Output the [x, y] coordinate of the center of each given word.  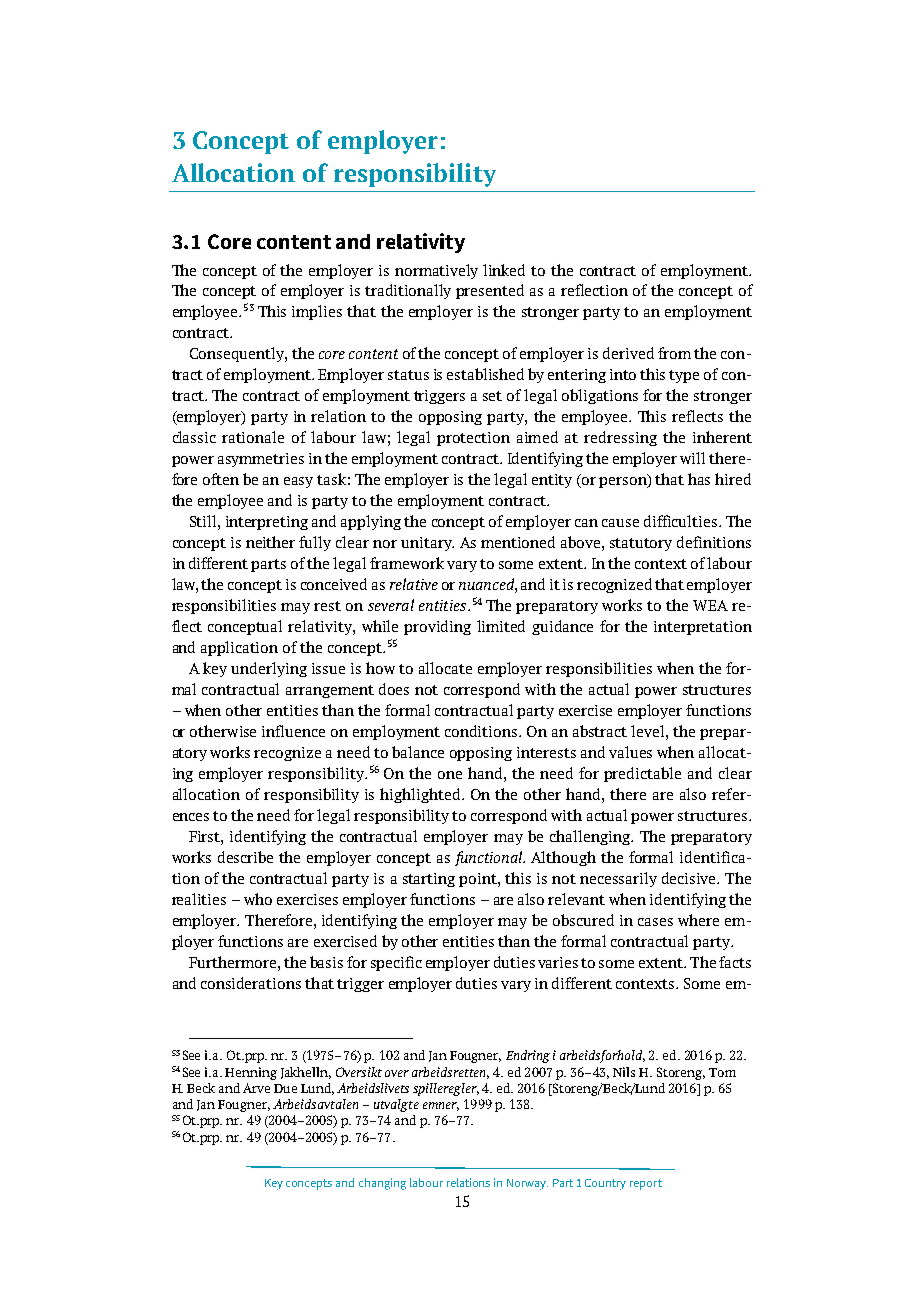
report [646, 1184]
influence [293, 731]
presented [490, 291]
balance [418, 752]
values [630, 752]
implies [317, 312]
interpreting [267, 523]
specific [396, 963]
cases [655, 922]
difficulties [682, 521]
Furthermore [234, 962]
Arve [256, 1088]
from [674, 353]
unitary [427, 544]
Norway [527, 1184]
